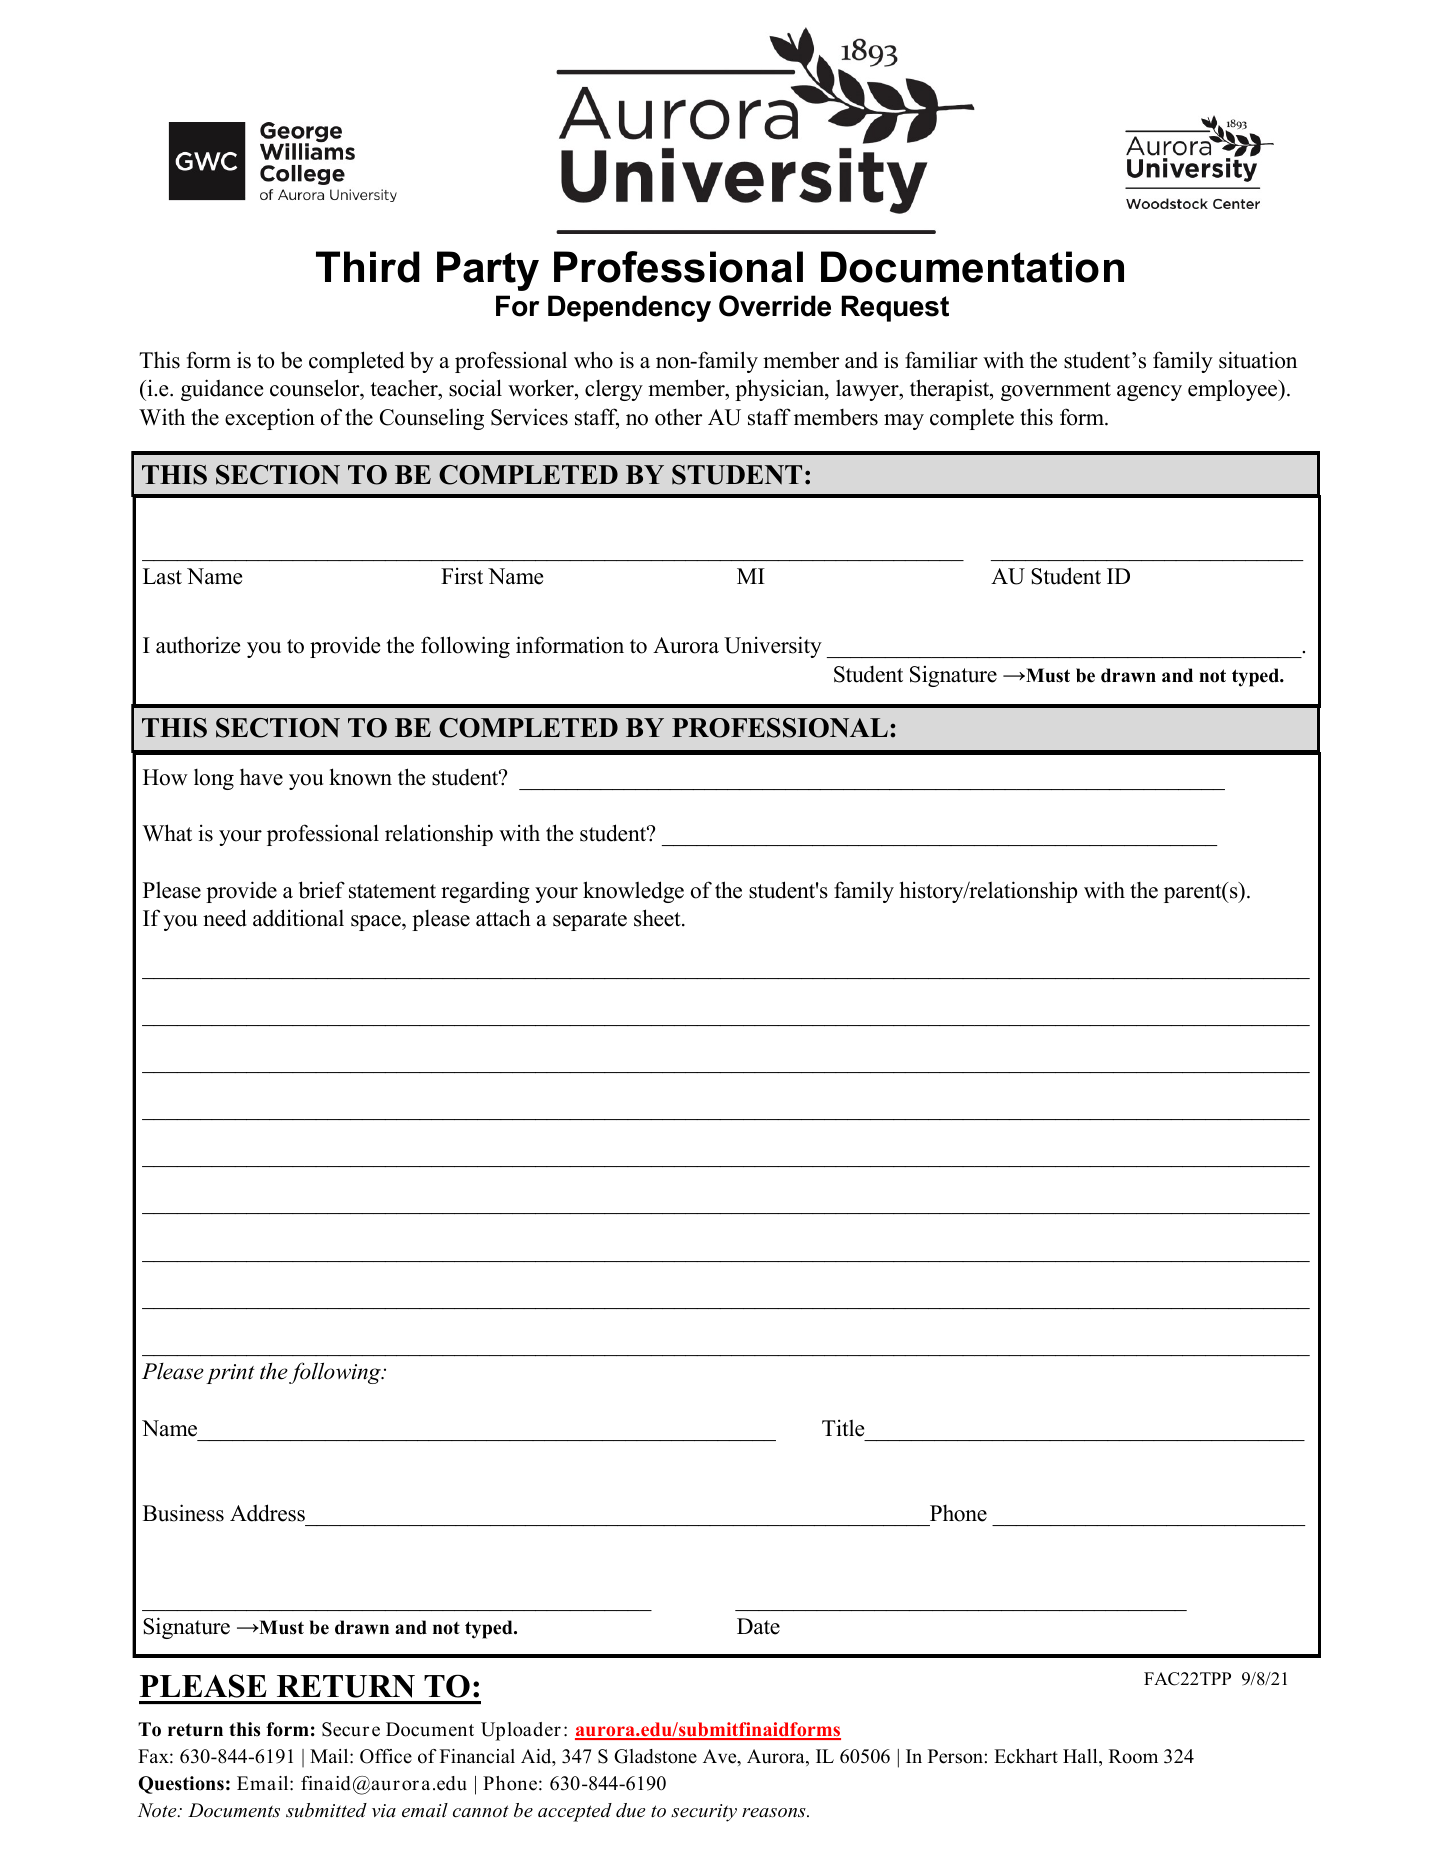 This page has height=1868, width=1443. Describe the element at coordinates (658, 918) in the page. I see `sheet` at that location.
